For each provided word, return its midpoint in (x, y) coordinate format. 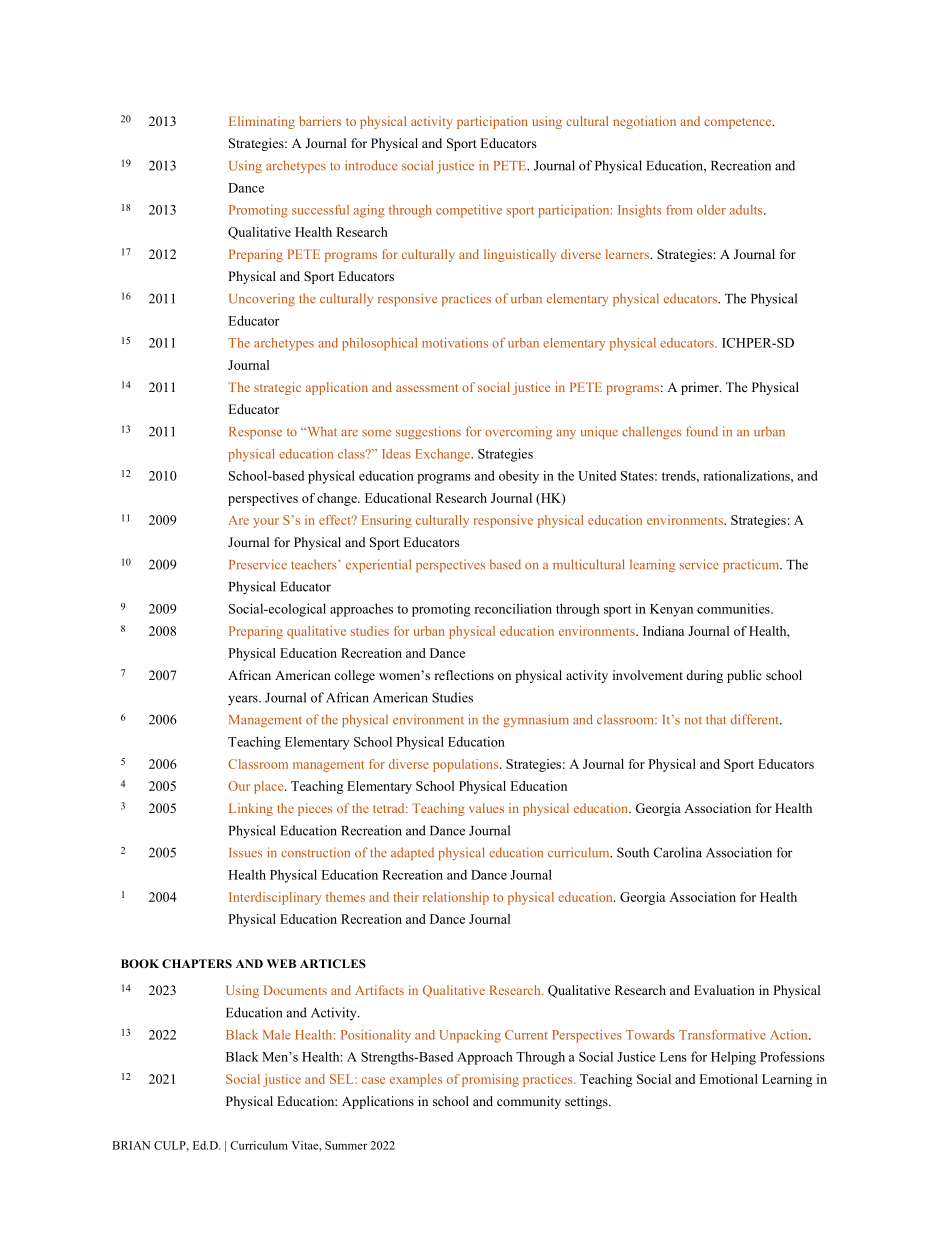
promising (490, 1080)
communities (734, 608)
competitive (469, 211)
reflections (464, 675)
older (711, 210)
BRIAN (131, 1145)
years (244, 700)
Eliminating (262, 122)
